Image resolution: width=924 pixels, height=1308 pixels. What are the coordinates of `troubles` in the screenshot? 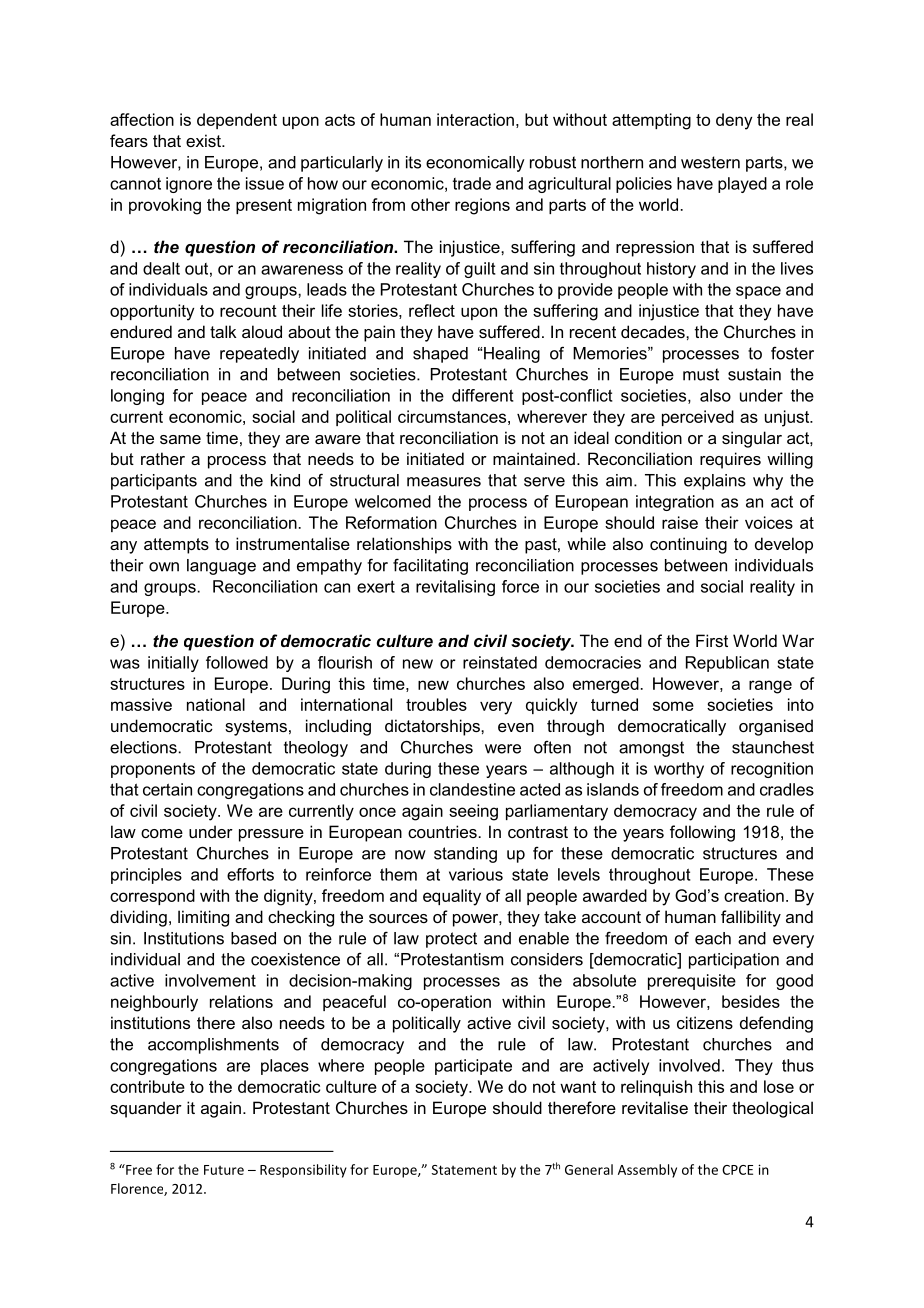 It's located at (436, 704).
